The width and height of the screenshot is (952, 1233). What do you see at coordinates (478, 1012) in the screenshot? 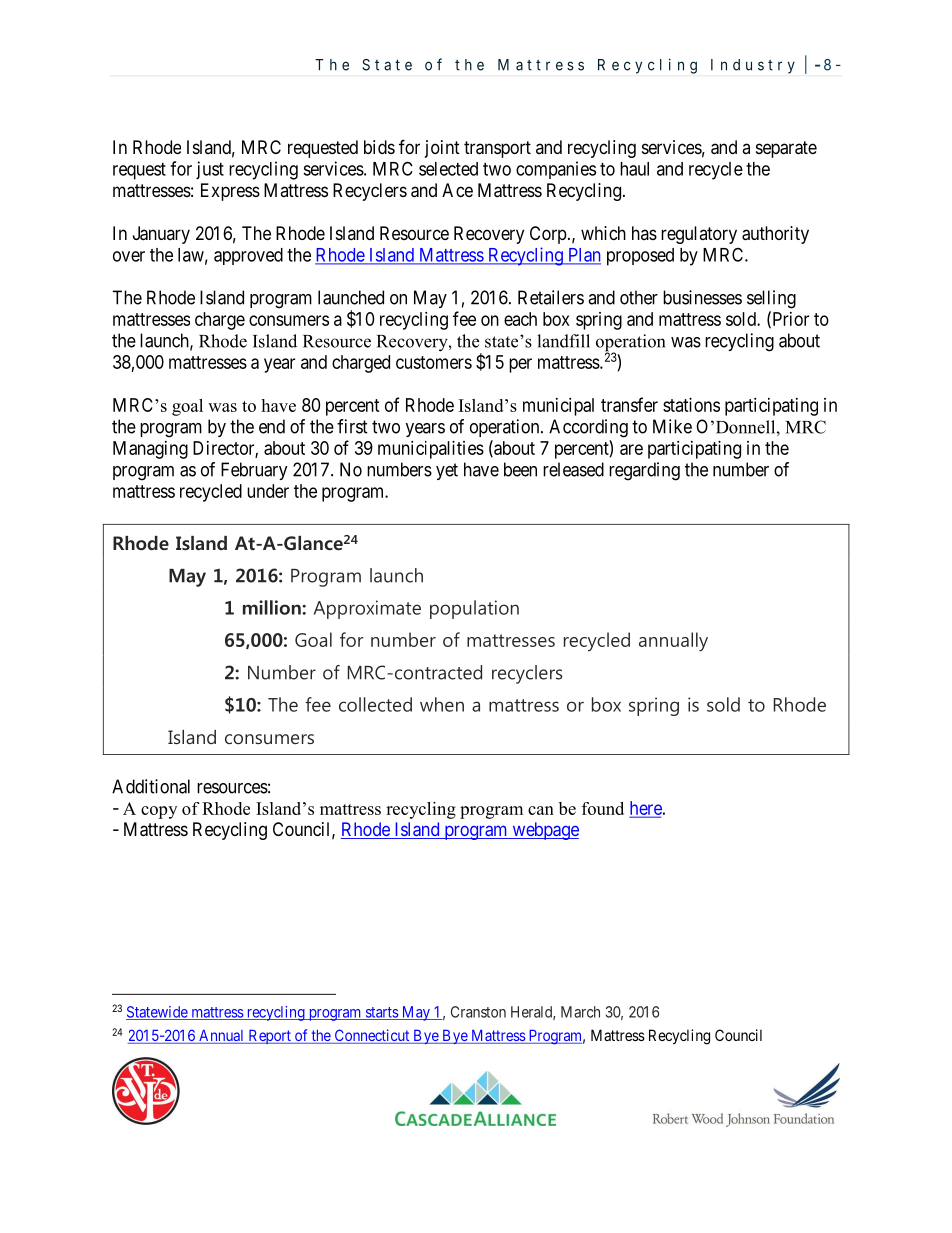
I see `Cranston` at bounding box center [478, 1012].
